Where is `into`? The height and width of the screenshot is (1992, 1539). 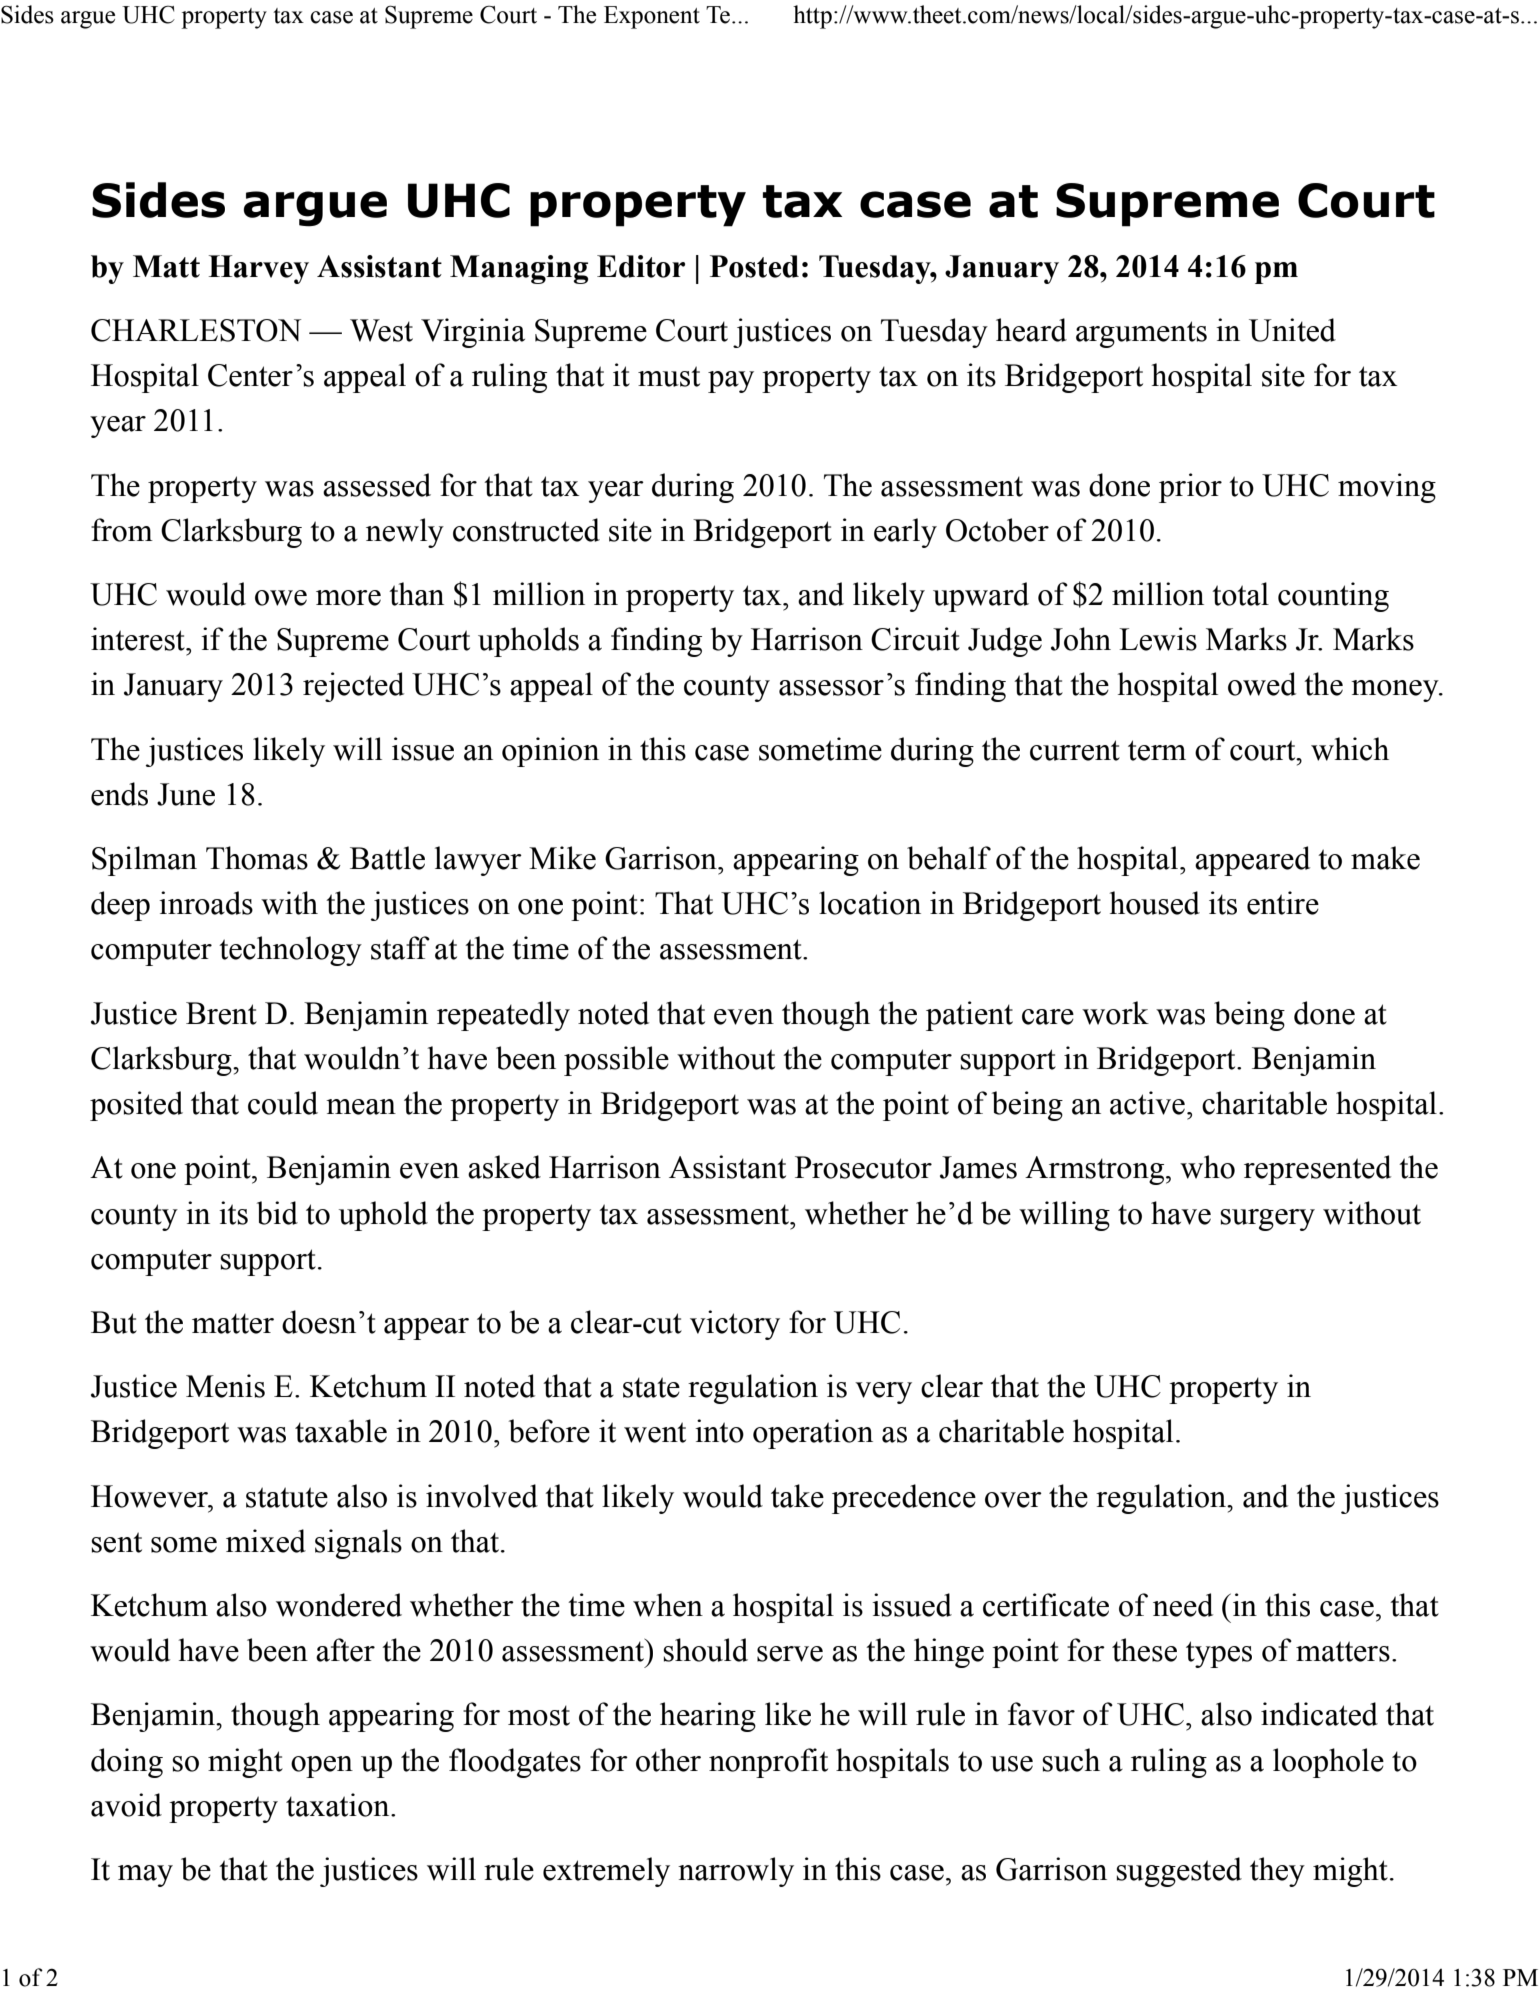
into is located at coordinates (719, 1431).
